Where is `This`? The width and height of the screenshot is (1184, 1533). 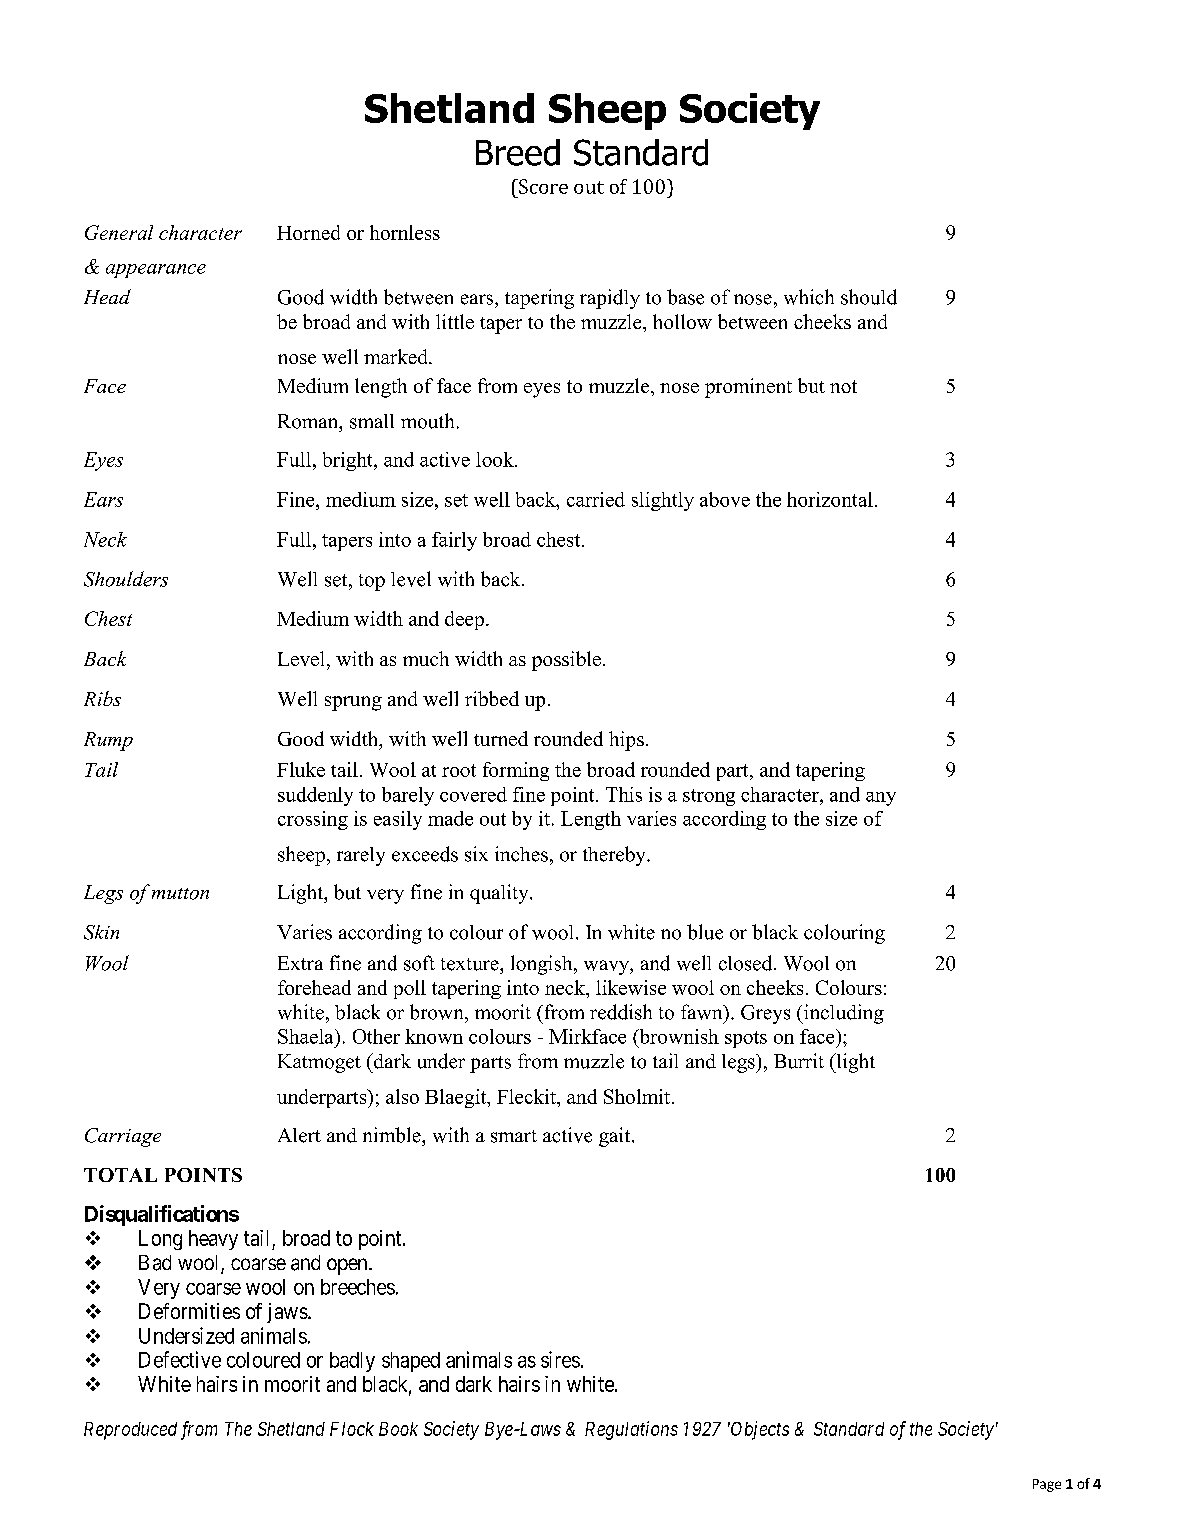 This is located at coordinates (624, 794).
